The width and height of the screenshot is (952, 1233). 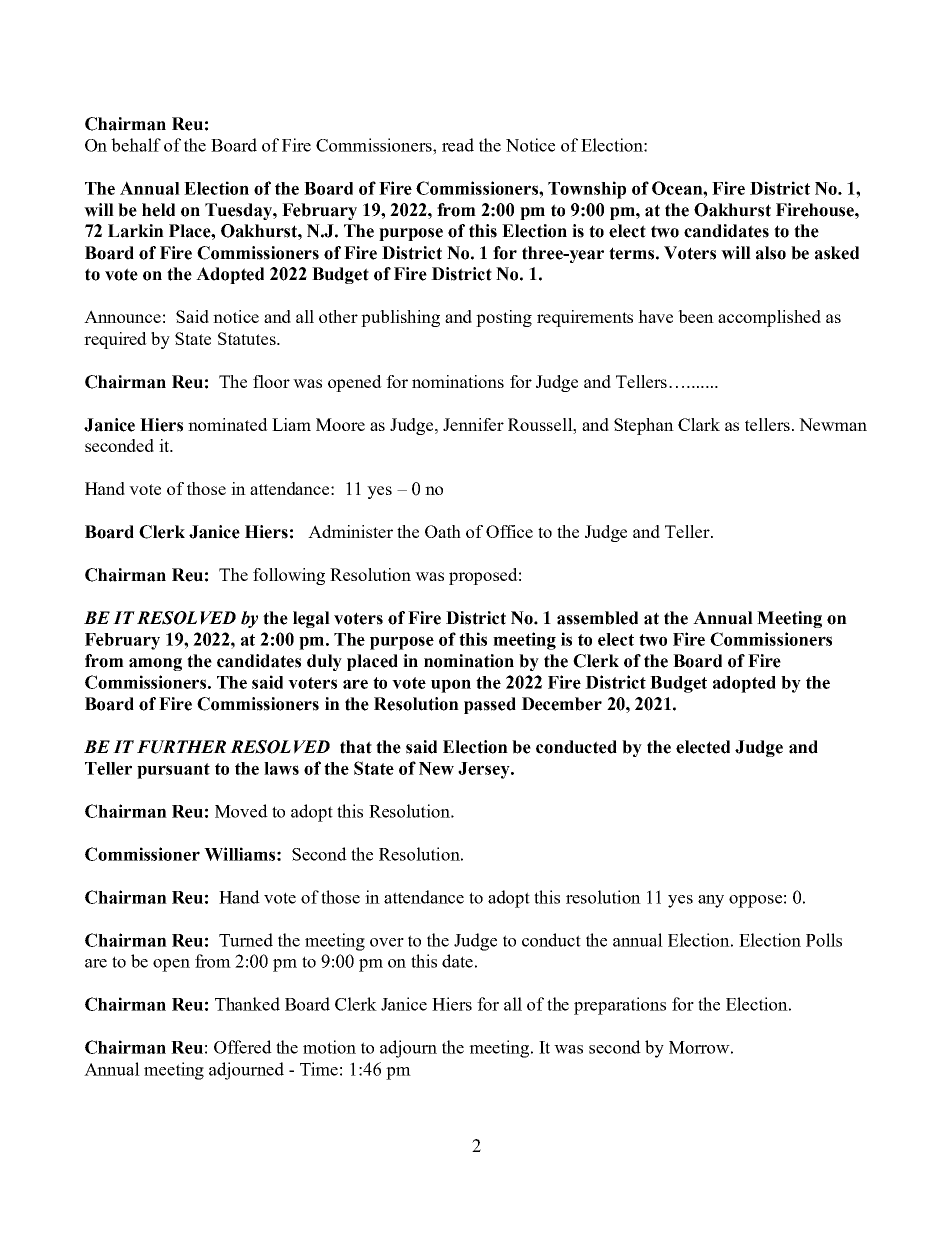 I want to click on Clark, so click(x=699, y=424).
